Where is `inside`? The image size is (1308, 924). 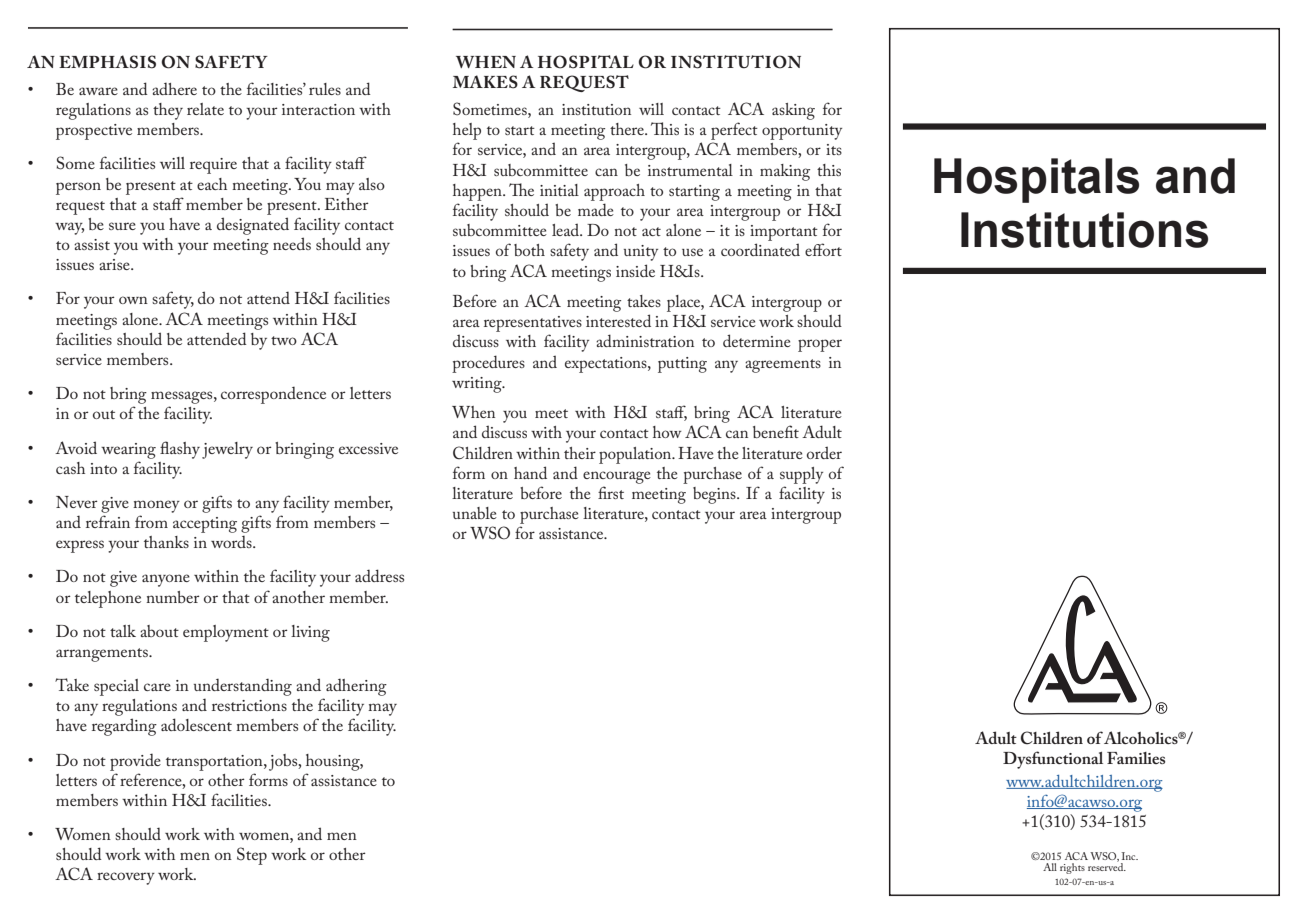 inside is located at coordinates (635, 270).
